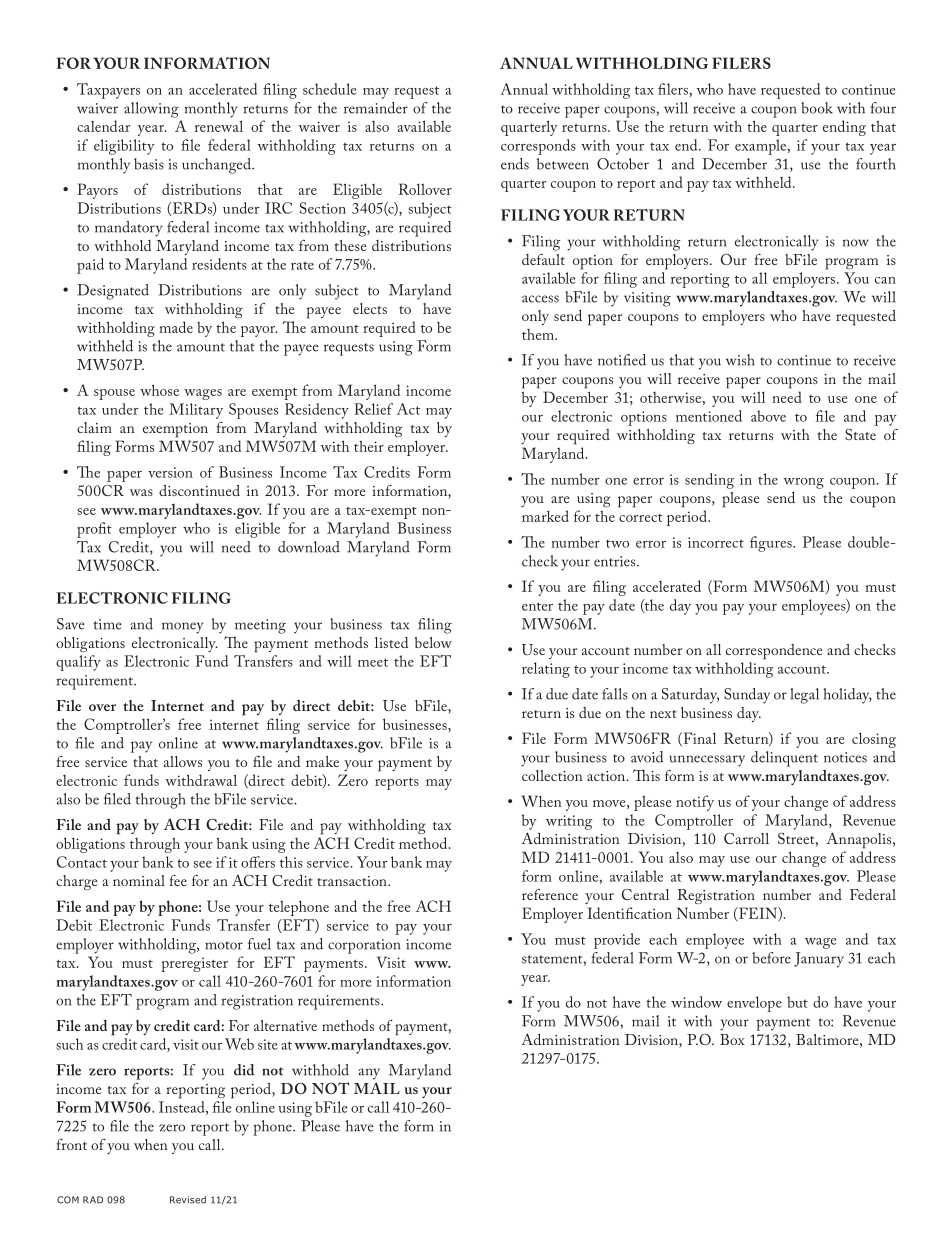  Describe the element at coordinates (182, 628) in the page. I see `money` at that location.
